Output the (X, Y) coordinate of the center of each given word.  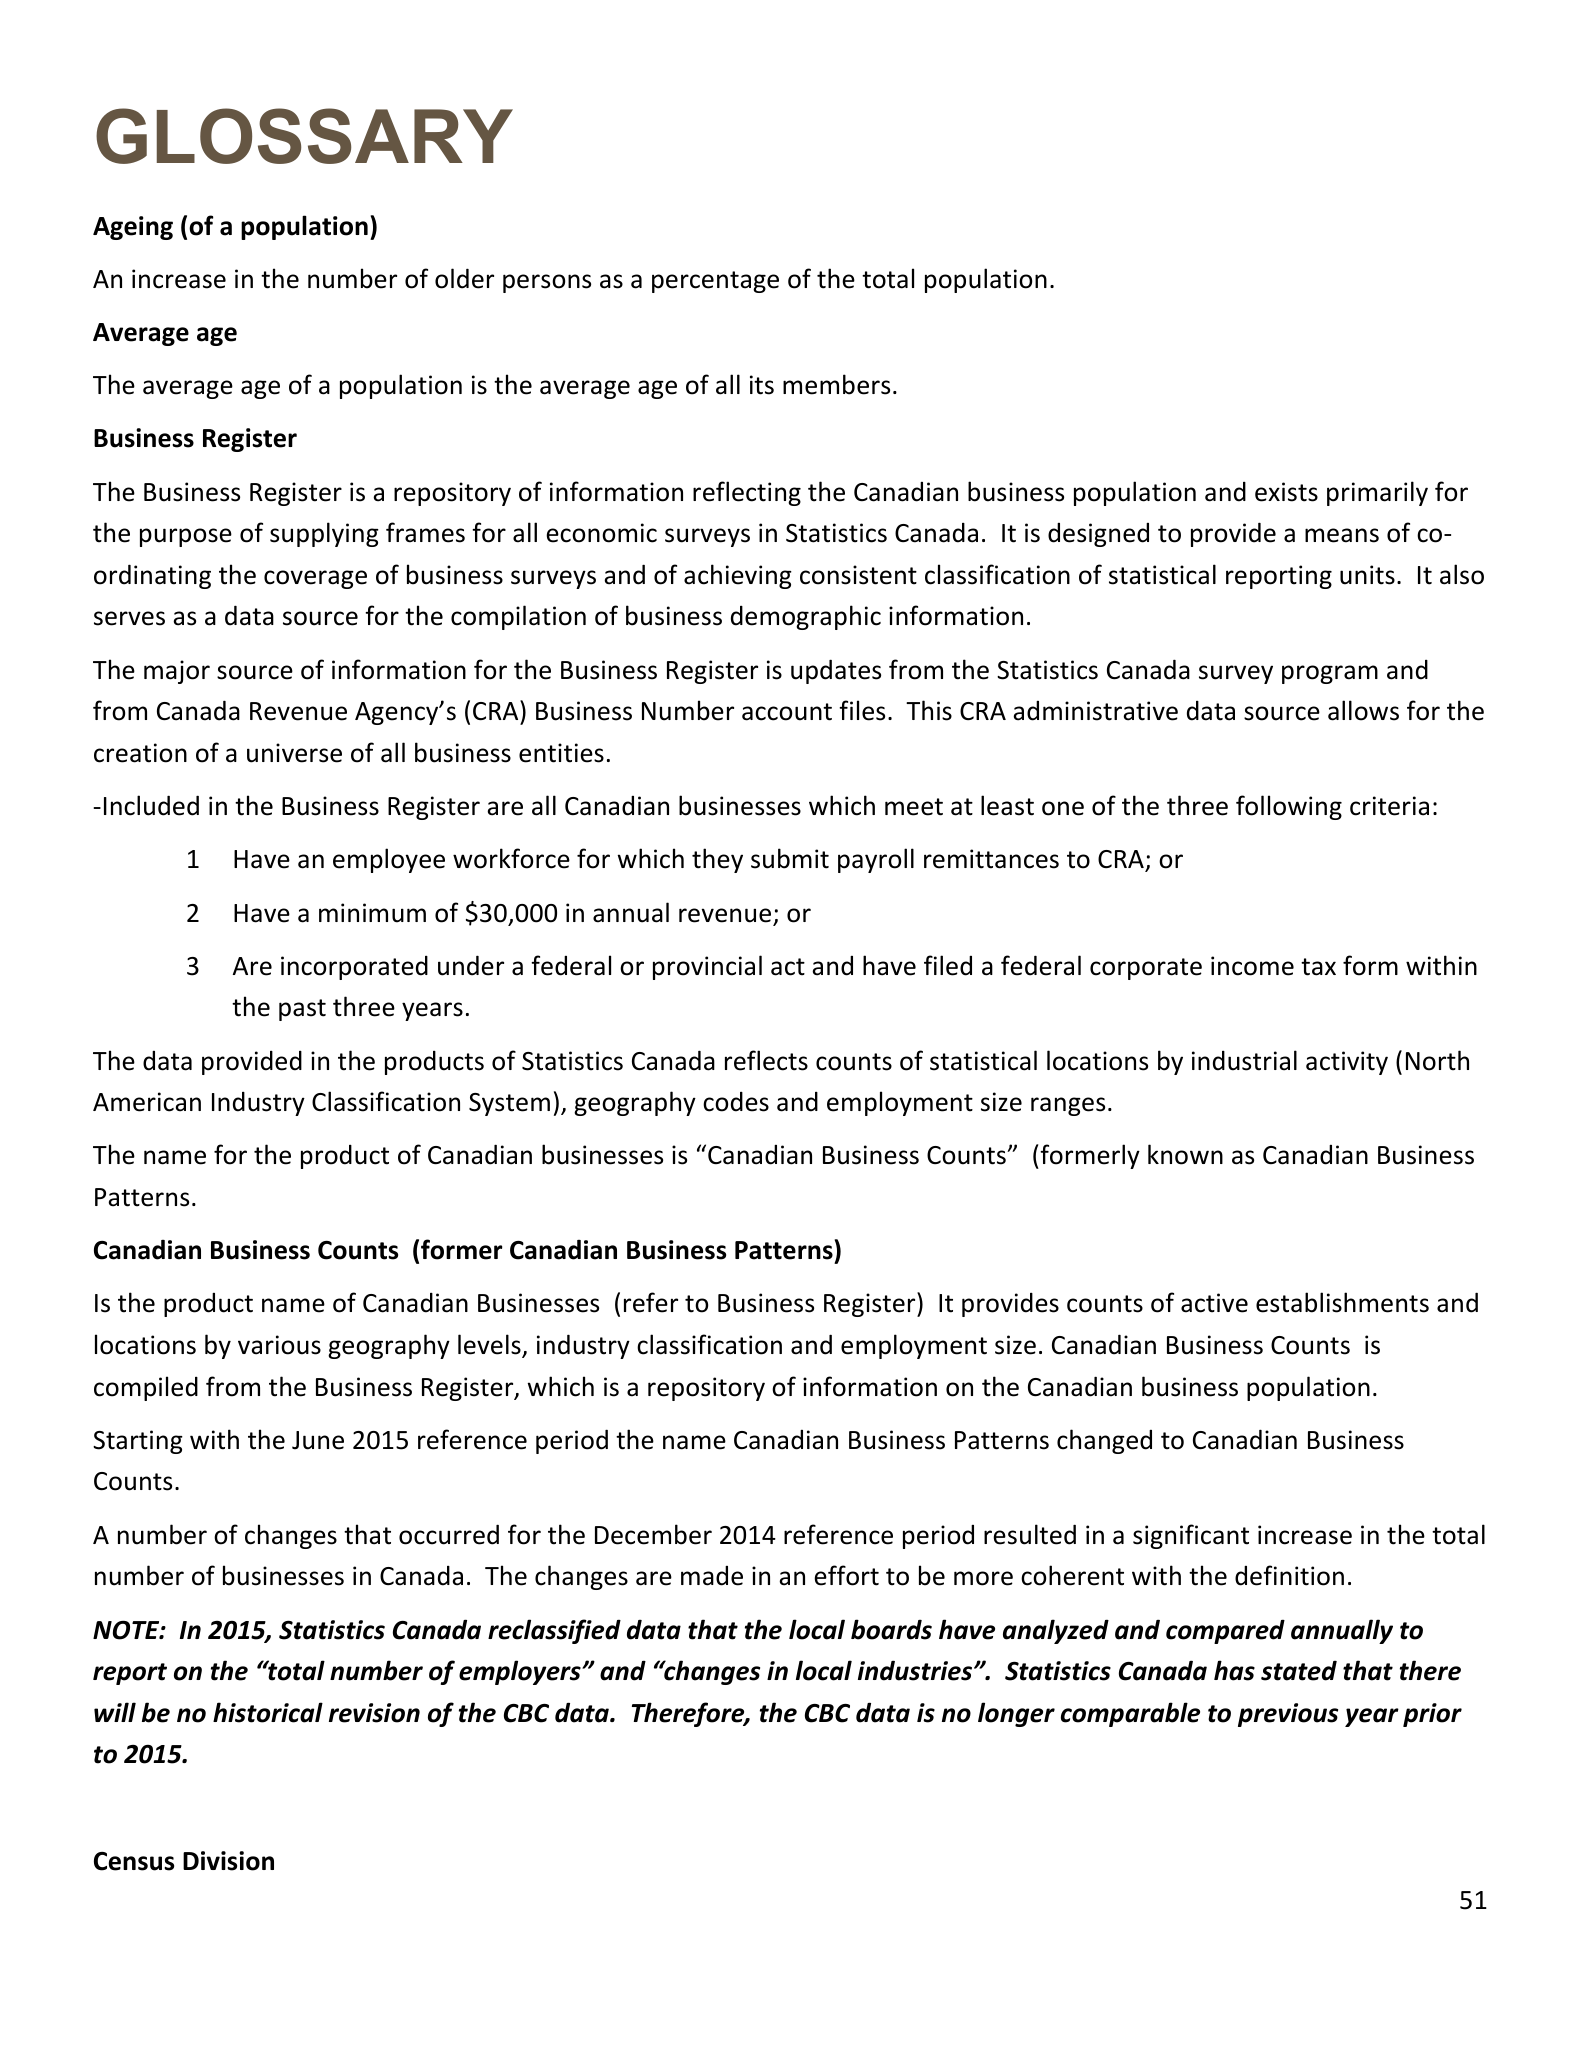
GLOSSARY (304, 136)
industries (916, 1670)
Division (228, 1861)
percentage (715, 282)
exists (1286, 492)
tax (1318, 967)
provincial (707, 967)
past (302, 1010)
